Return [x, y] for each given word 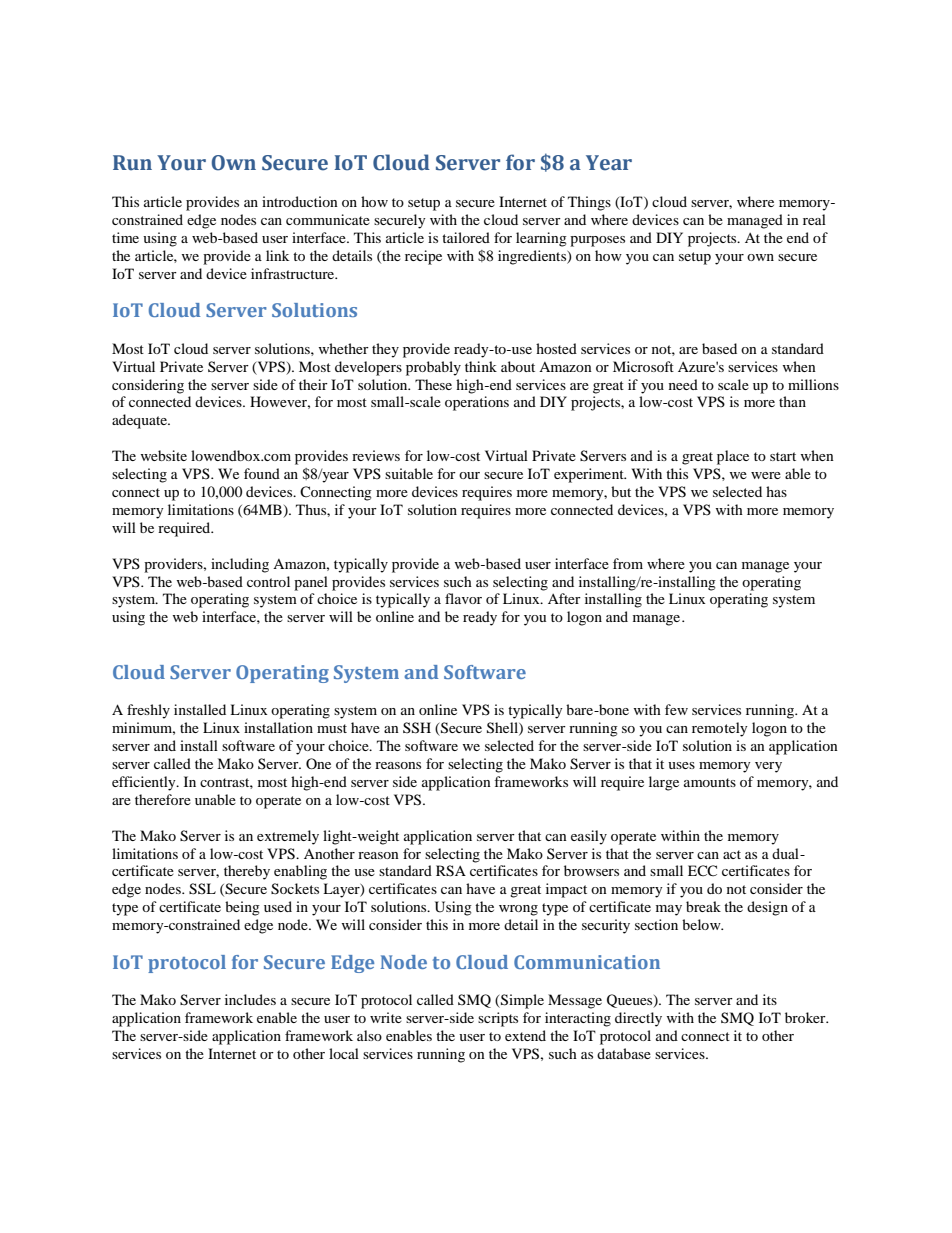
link [277, 255]
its [770, 999]
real [814, 219]
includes [250, 999]
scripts [498, 1019]
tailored [466, 237]
